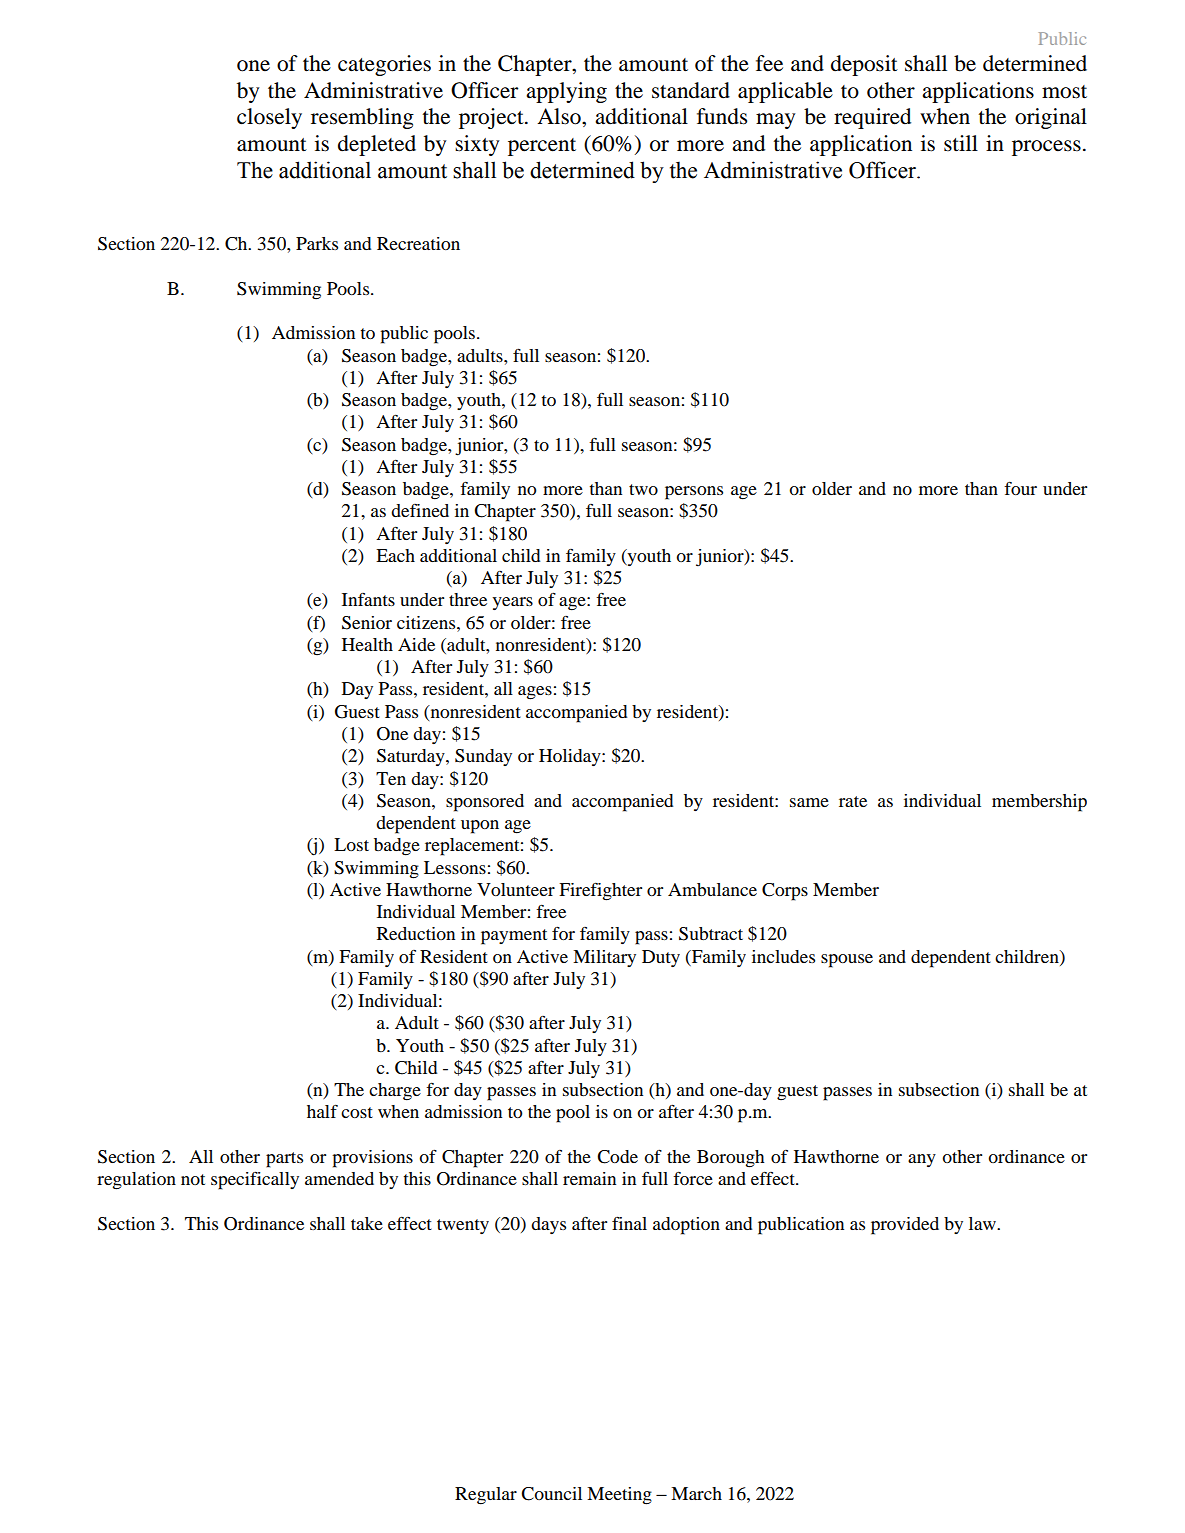  I want to click on closely, so click(269, 118).
